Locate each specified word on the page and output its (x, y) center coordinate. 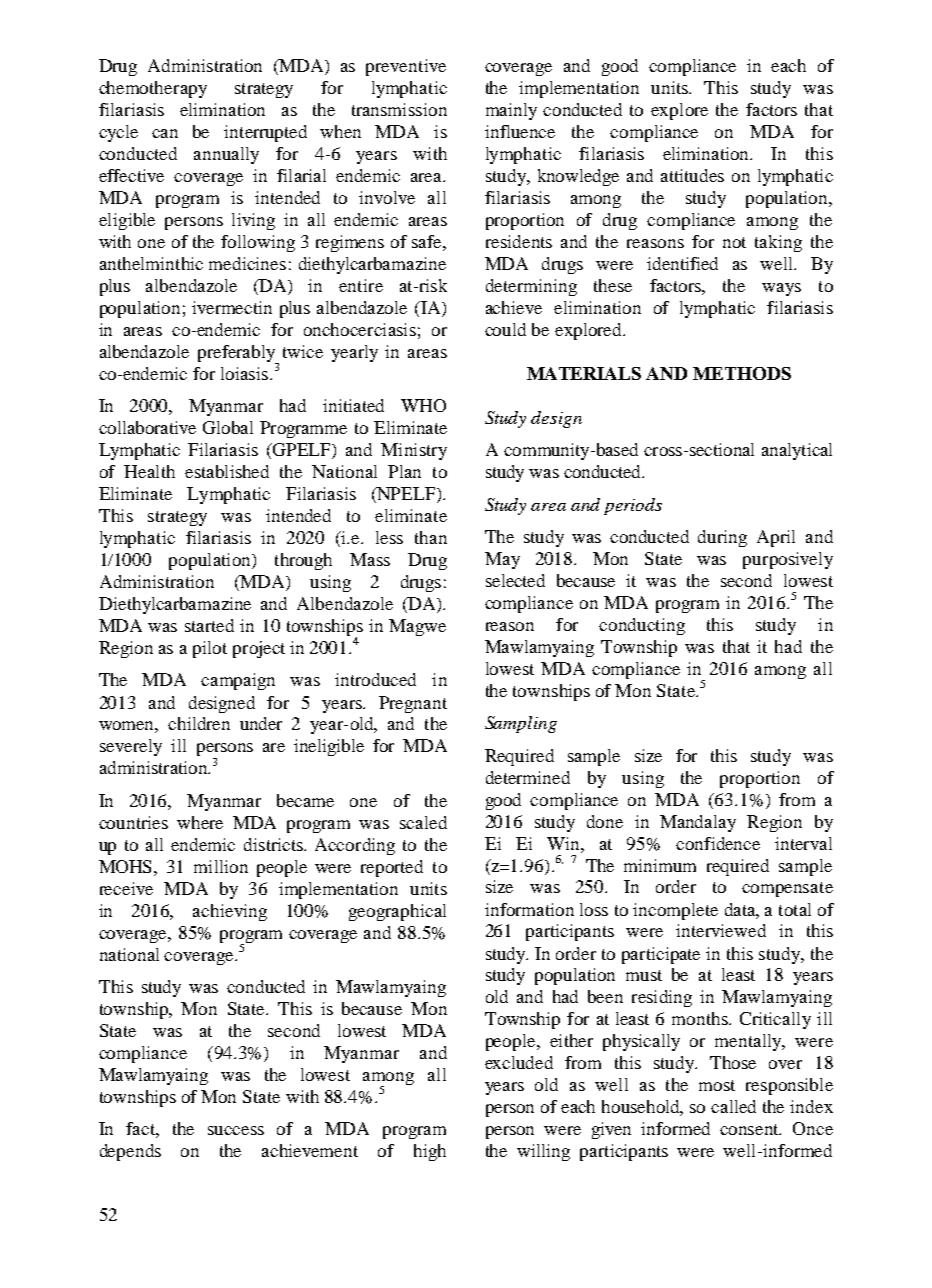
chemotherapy (153, 89)
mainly (511, 111)
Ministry (414, 451)
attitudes (692, 175)
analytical (797, 451)
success (236, 1130)
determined (528, 777)
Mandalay (698, 823)
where (200, 822)
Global (228, 427)
